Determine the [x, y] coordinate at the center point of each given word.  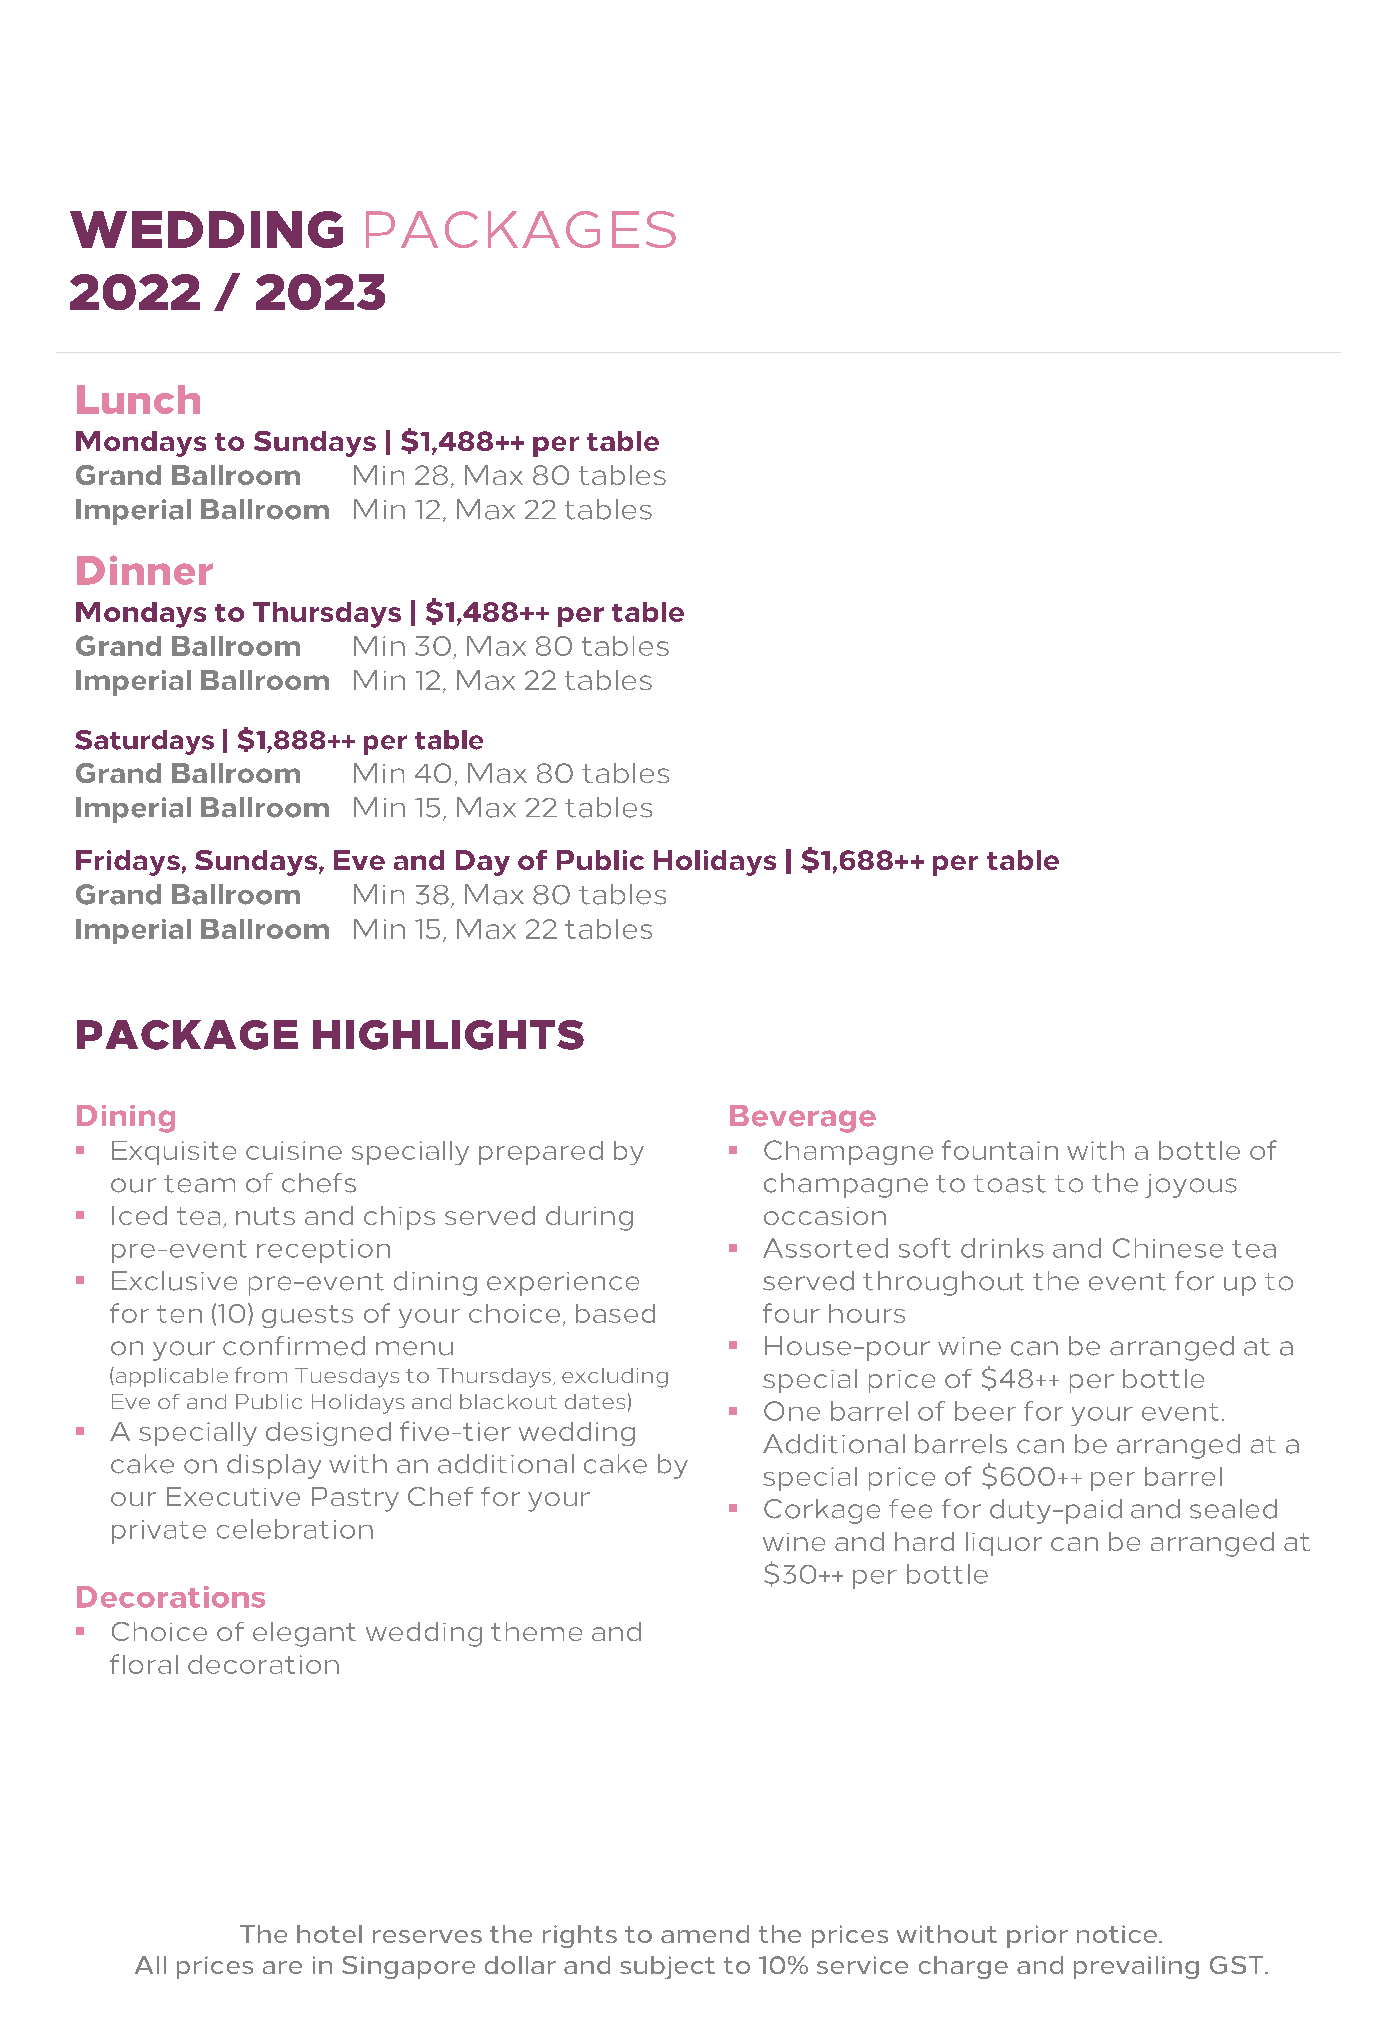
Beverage [803, 1119]
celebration [295, 1529]
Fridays [128, 863]
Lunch [138, 399]
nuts [265, 1216]
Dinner [145, 570]
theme [536, 1631]
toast [1010, 1184]
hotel [329, 1934]
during [589, 1218]
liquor [1004, 1544]
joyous [1191, 1186]
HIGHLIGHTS [448, 1035]
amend [705, 1934]
